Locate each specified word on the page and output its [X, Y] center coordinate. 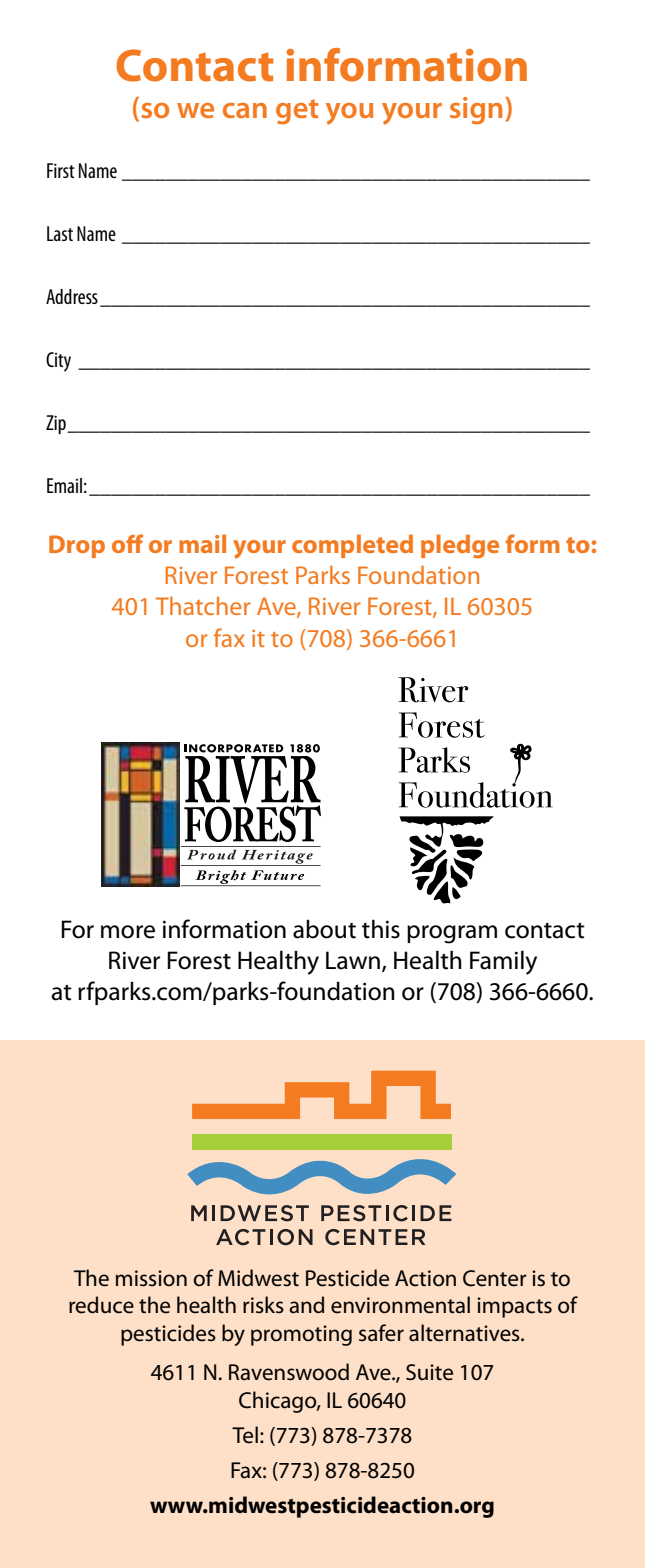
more [128, 932]
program [452, 934]
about [324, 929]
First [61, 170]
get [297, 112]
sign [476, 111]
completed [352, 546]
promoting [301, 1335]
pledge [460, 546]
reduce [101, 1305]
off [127, 543]
